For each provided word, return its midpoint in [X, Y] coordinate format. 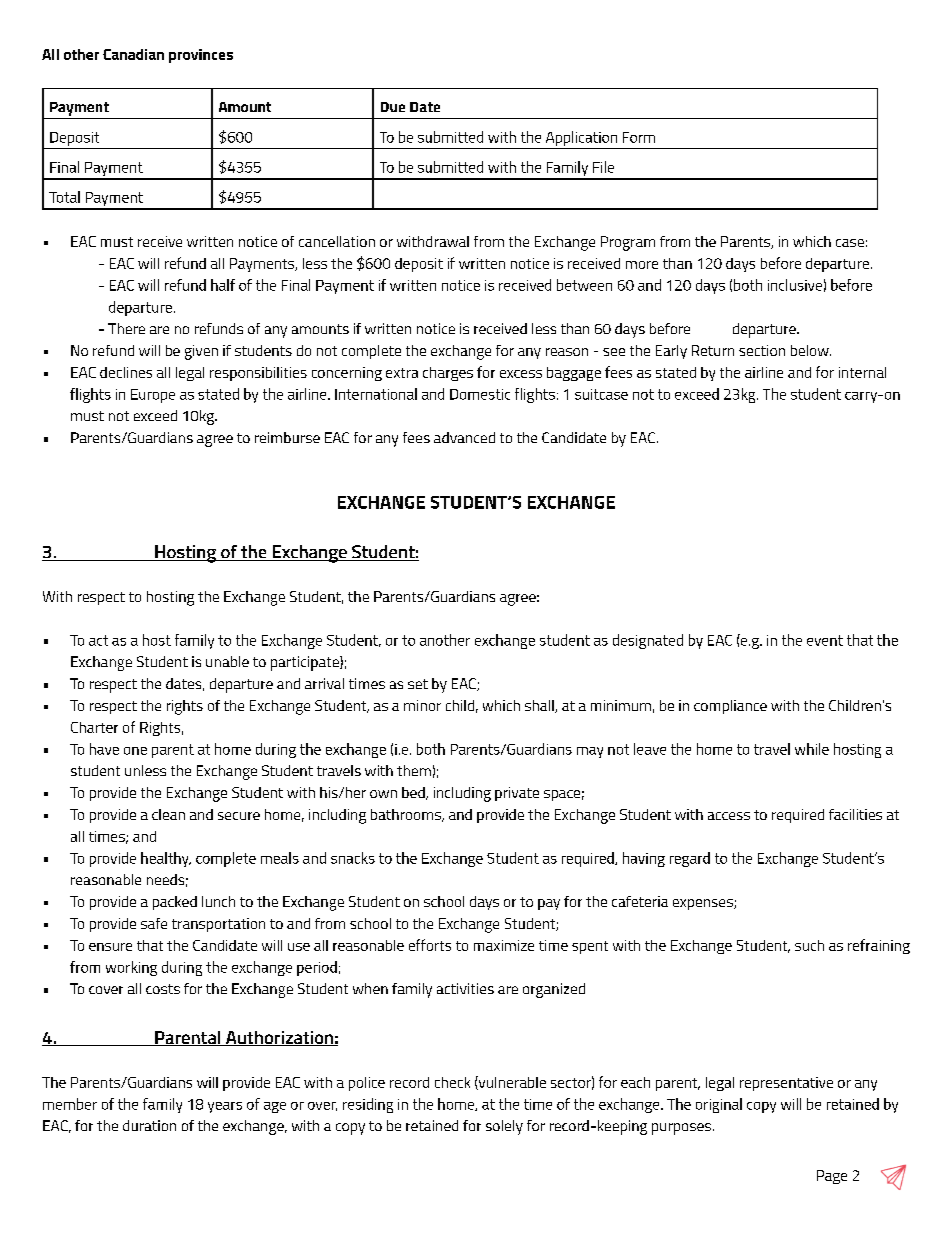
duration [149, 1125]
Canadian [133, 54]
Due [393, 107]
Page [832, 1177]
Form [639, 137]
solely [504, 1127]
